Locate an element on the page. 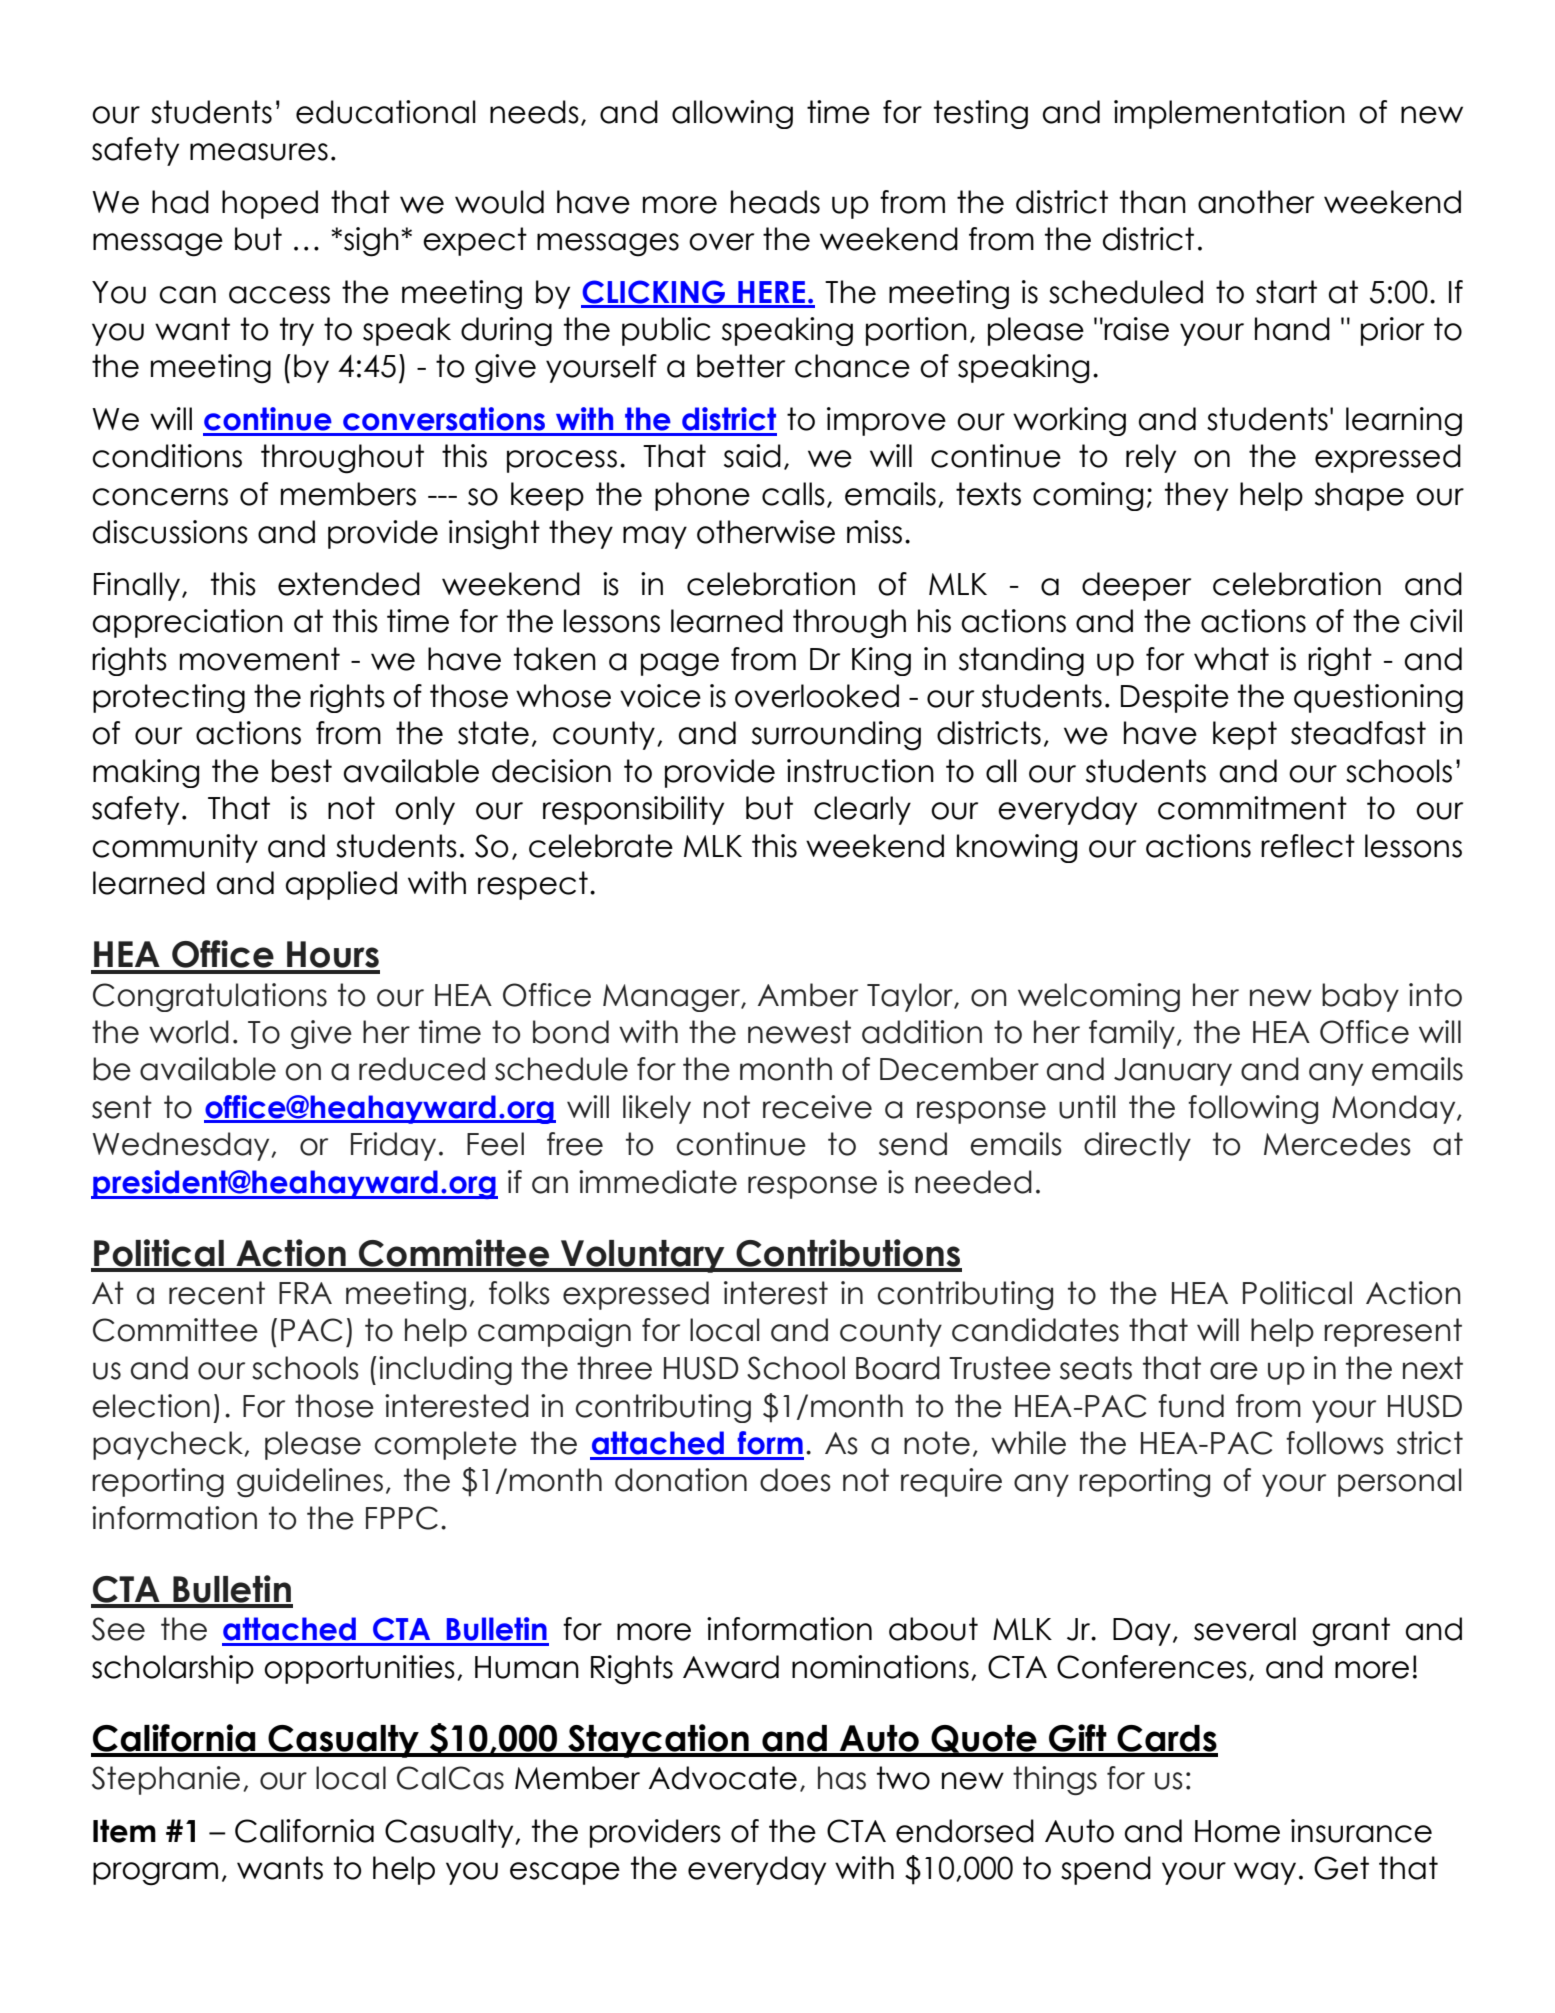 The height and width of the page is (2013, 1555). measures is located at coordinates (259, 152).
